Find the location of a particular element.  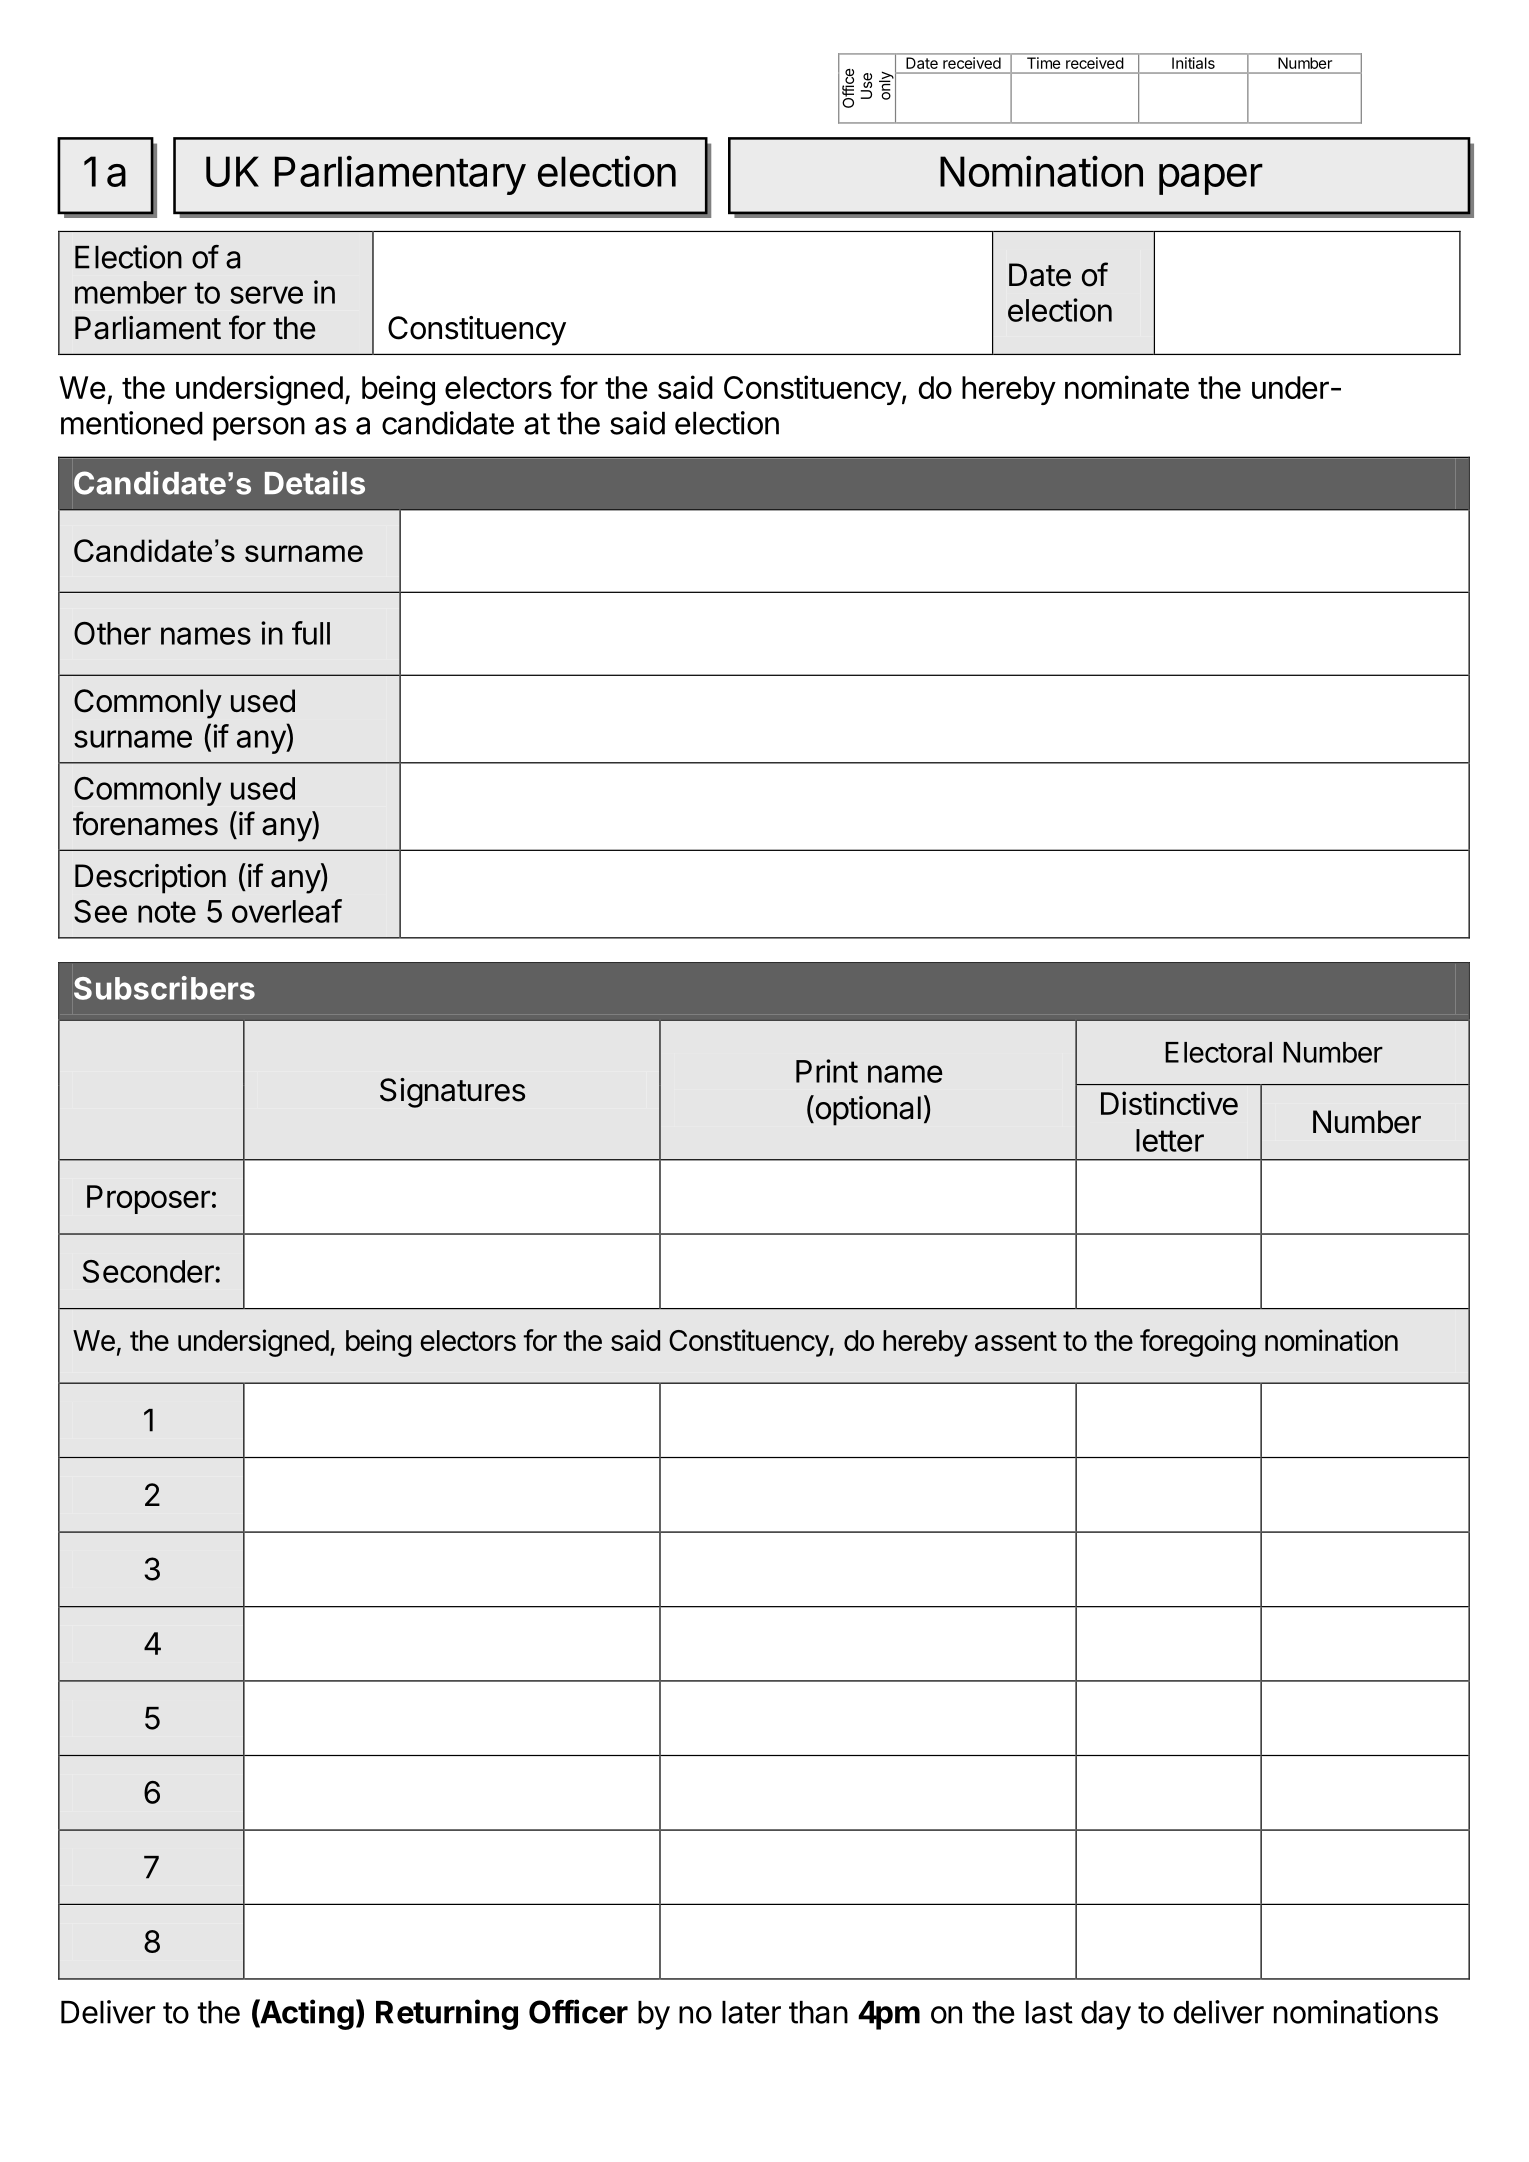

Print is located at coordinates (827, 1071).
